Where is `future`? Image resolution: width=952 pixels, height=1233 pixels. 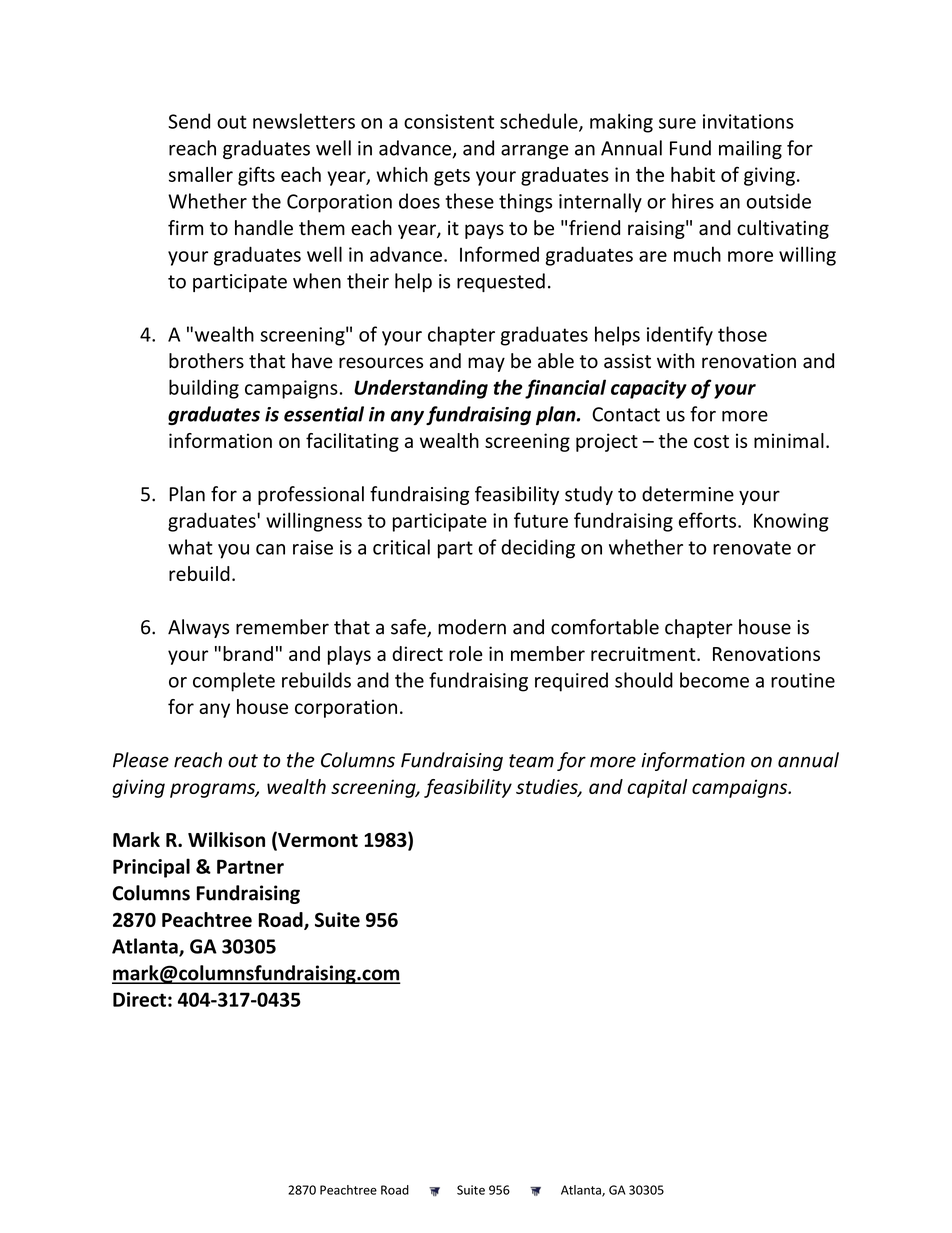
future is located at coordinates (541, 520).
